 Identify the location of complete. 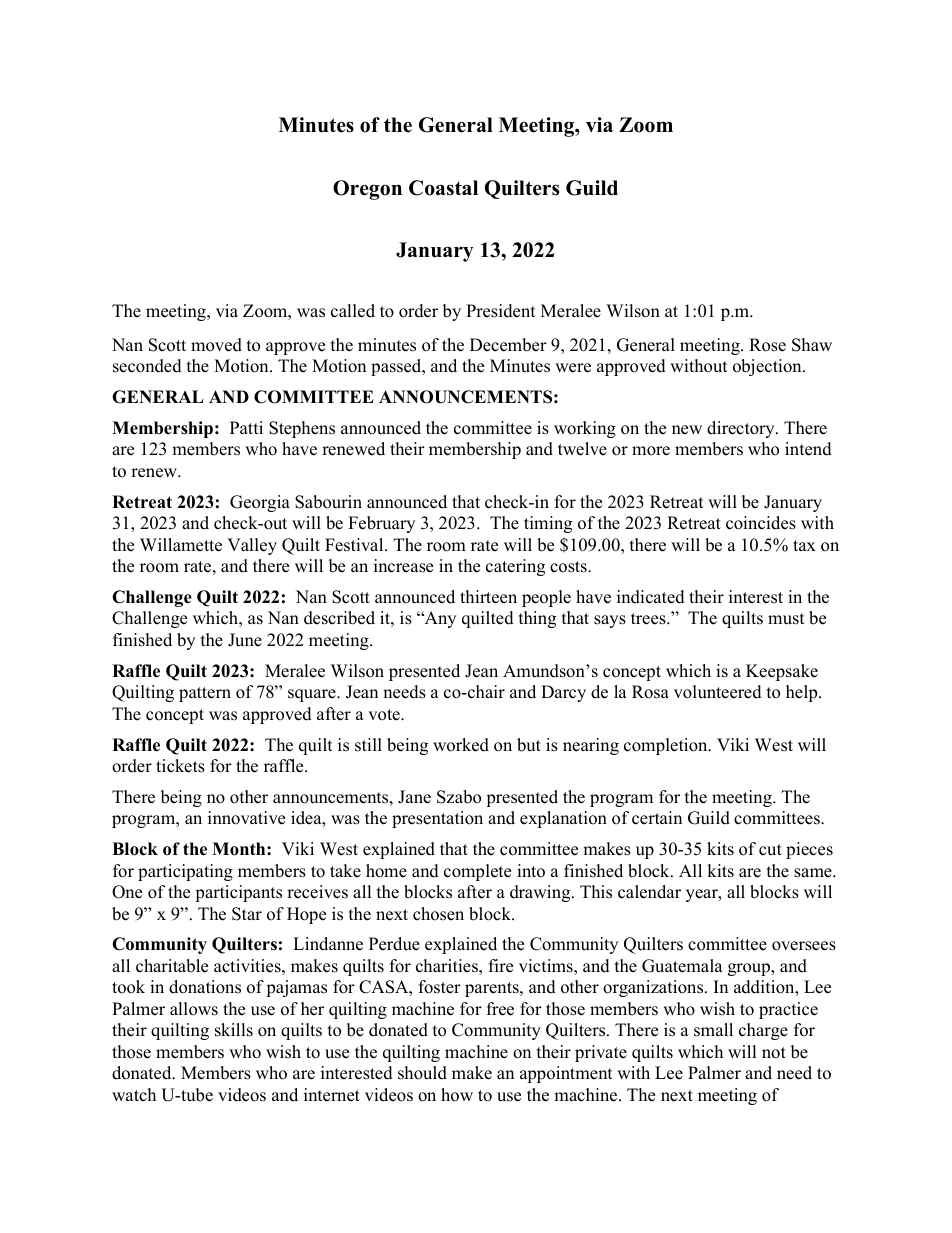
(477, 872).
